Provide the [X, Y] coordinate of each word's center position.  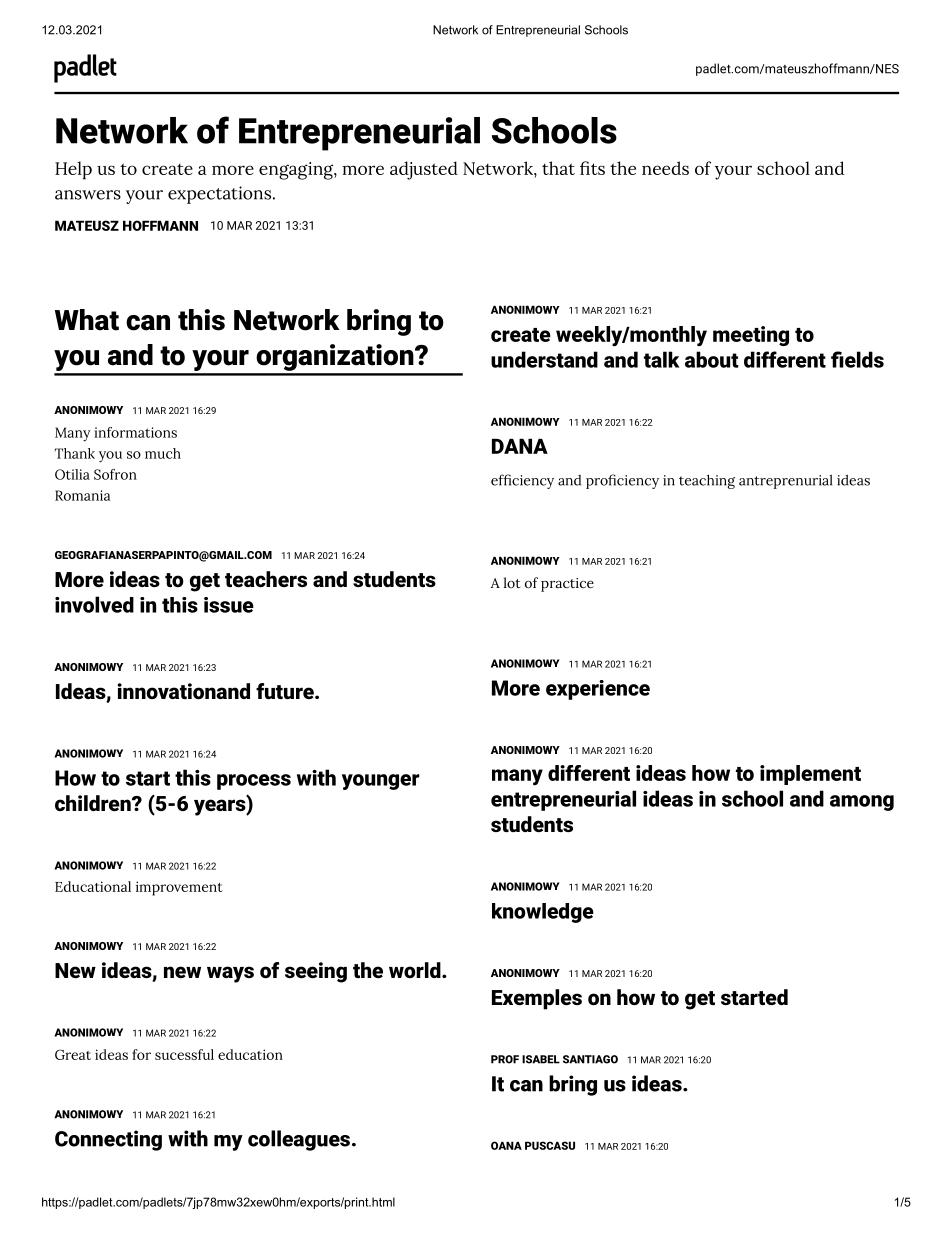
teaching [707, 481]
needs [665, 168]
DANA [520, 446]
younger [381, 782]
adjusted [424, 170]
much [163, 453]
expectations [221, 195]
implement [810, 775]
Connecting [108, 1140]
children [94, 803]
